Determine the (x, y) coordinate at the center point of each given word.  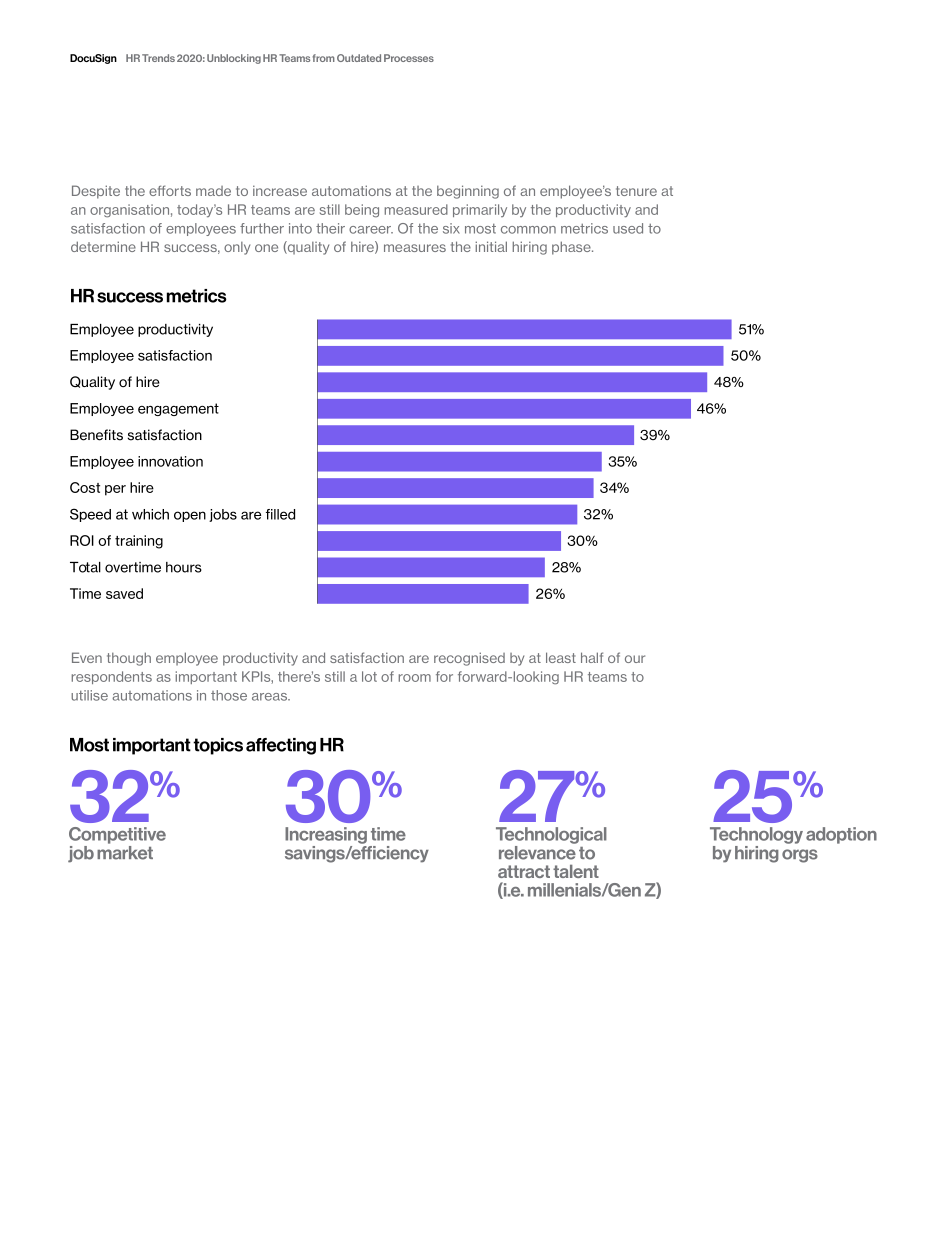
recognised (469, 659)
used (628, 228)
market (125, 853)
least (561, 657)
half (592, 657)
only (237, 248)
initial (491, 246)
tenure (636, 191)
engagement (178, 409)
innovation (170, 461)
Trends (158, 58)
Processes (409, 58)
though (129, 659)
